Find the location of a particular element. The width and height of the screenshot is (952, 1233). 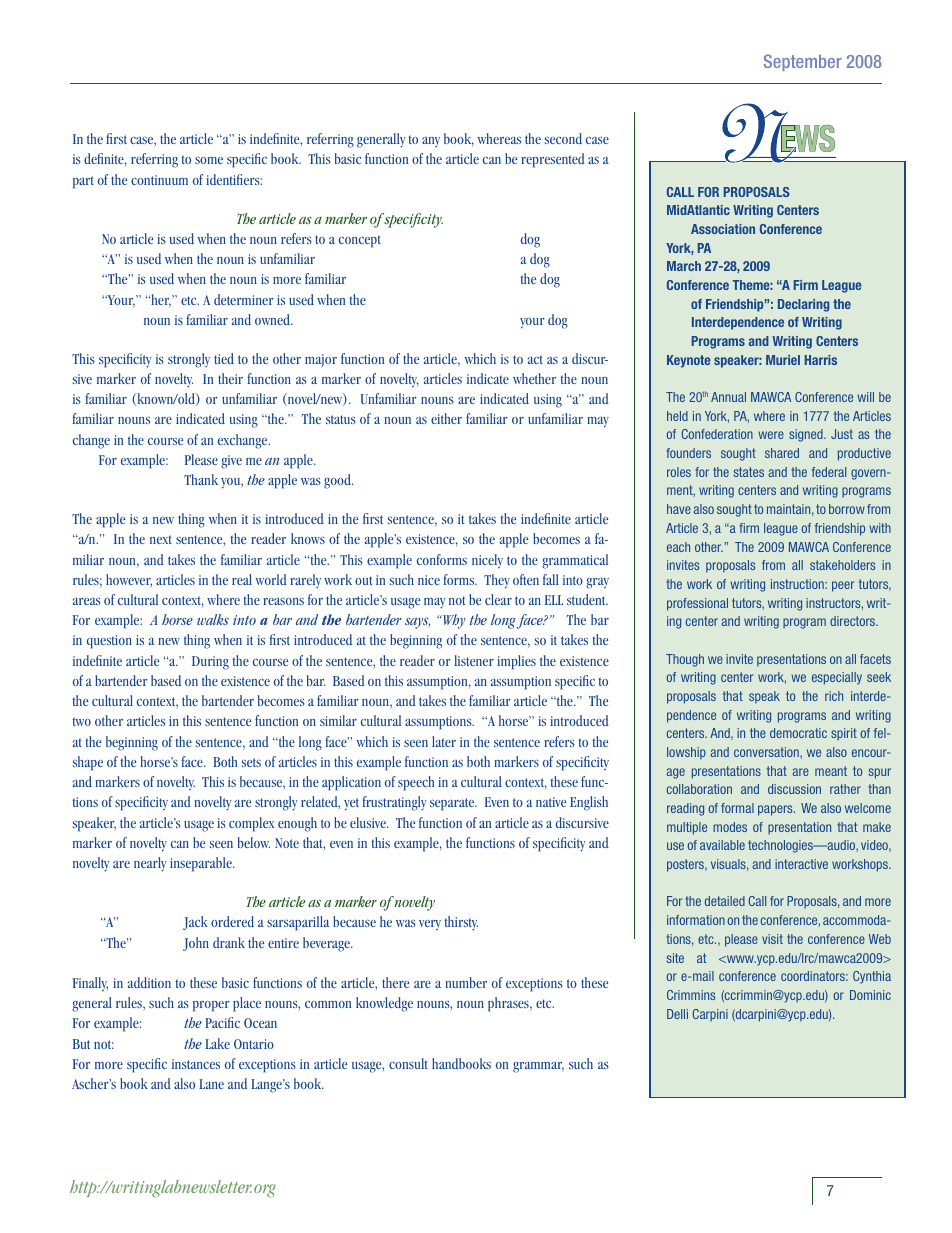

Dominic is located at coordinates (870, 995).
